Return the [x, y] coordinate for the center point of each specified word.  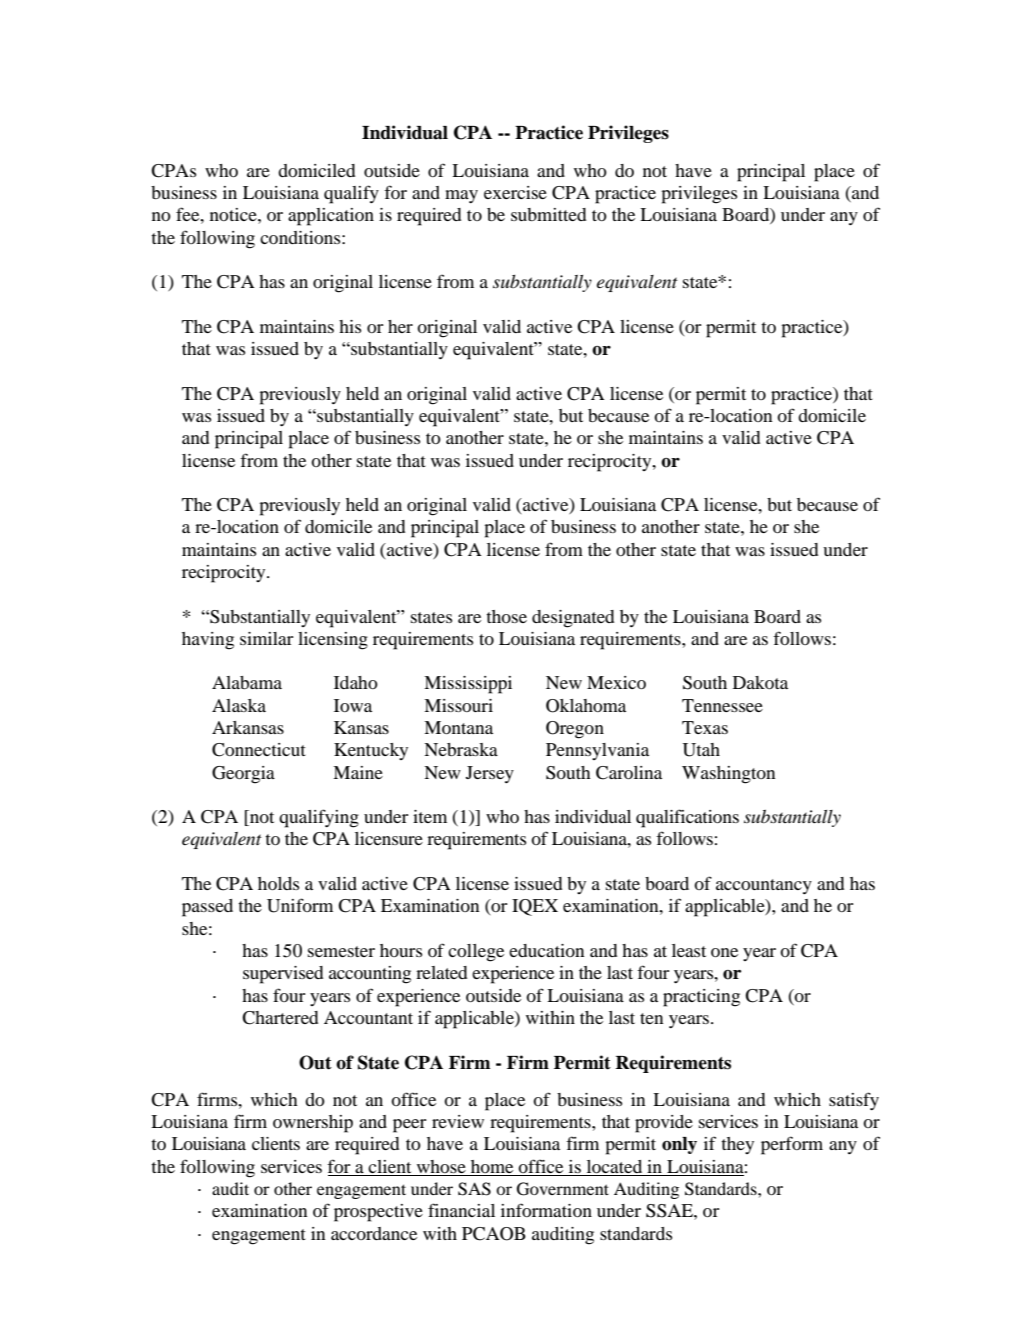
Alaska [239, 705]
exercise [515, 192]
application [331, 217]
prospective [378, 1213]
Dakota [760, 682]
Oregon [575, 730]
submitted [548, 214]
